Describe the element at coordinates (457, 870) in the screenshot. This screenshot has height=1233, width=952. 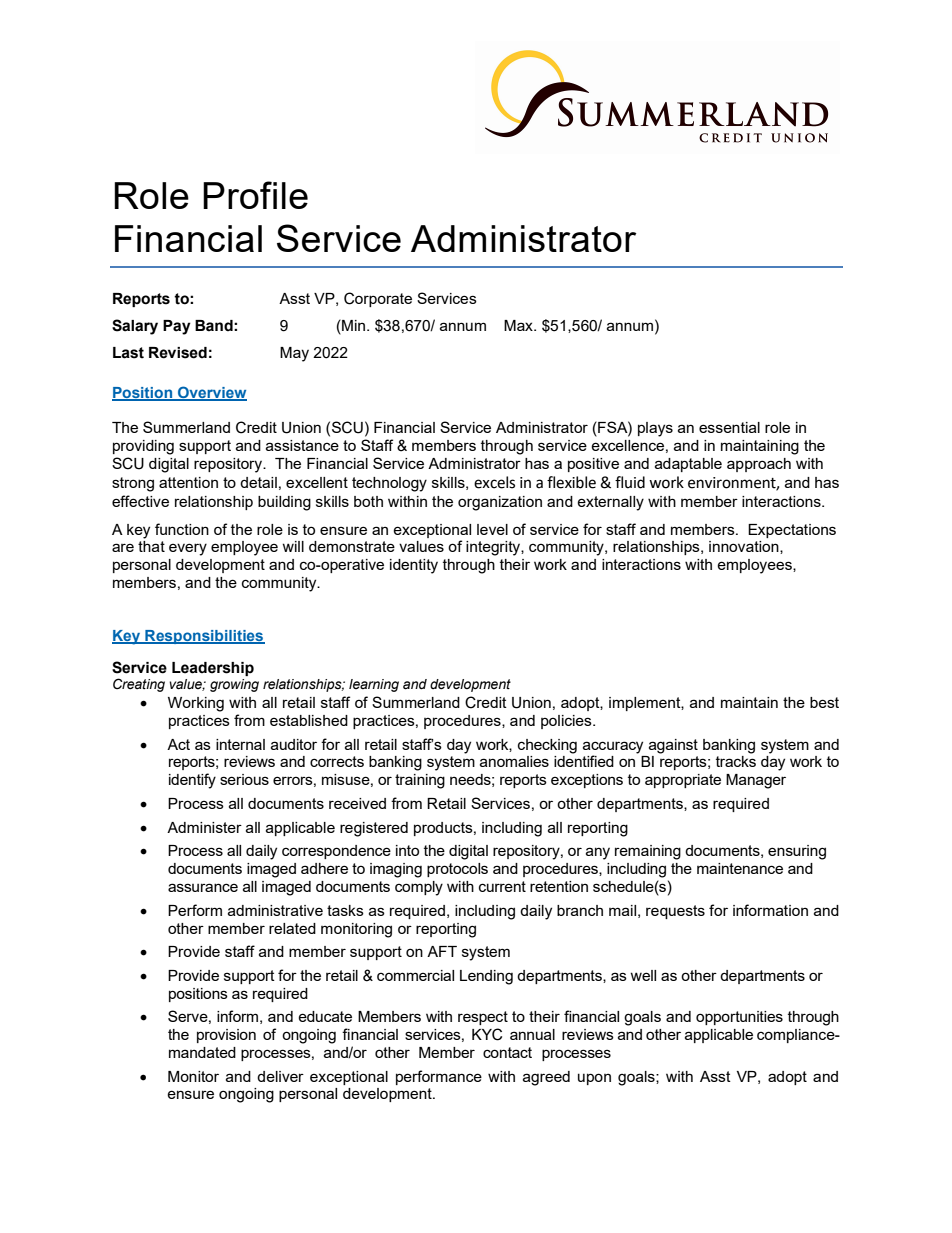
I see `protocols` at that location.
